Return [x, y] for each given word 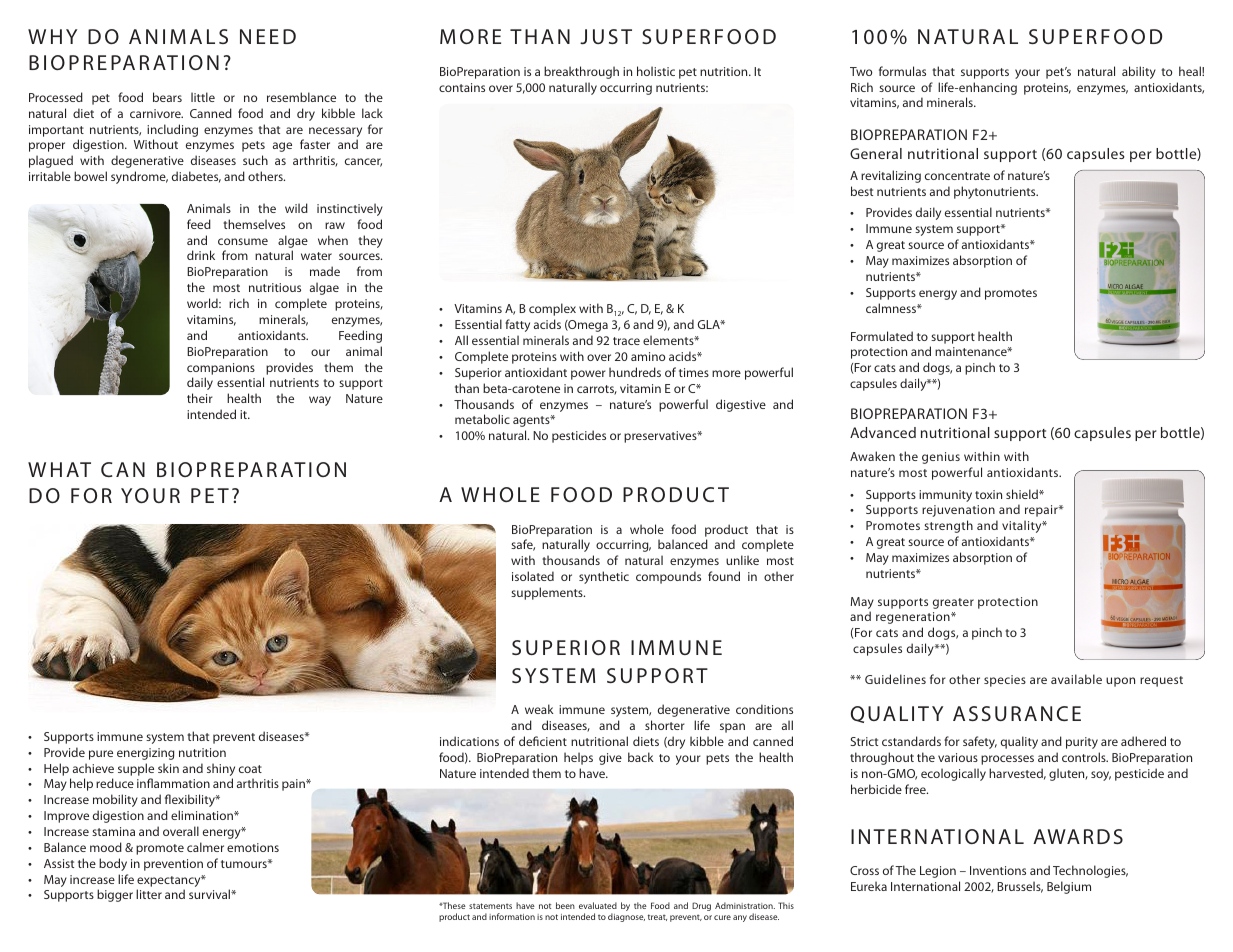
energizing [145, 754]
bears [167, 97]
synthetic [604, 577]
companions [221, 369]
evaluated [598, 905]
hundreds [635, 372]
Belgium [1069, 887]
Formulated [882, 336]
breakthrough [581, 72]
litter [149, 894]
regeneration [914, 618]
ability [1139, 72]
